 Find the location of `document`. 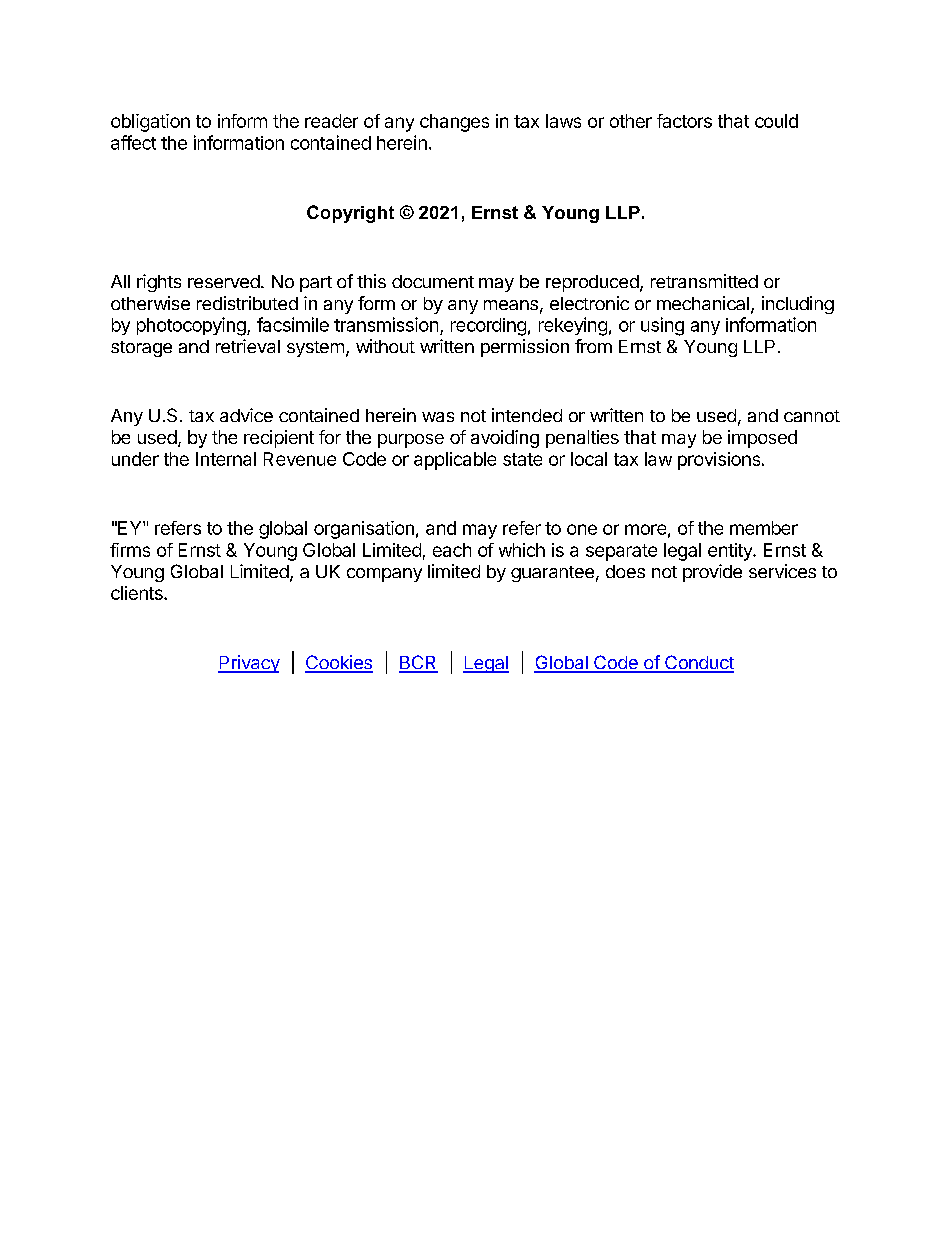

document is located at coordinates (433, 281).
